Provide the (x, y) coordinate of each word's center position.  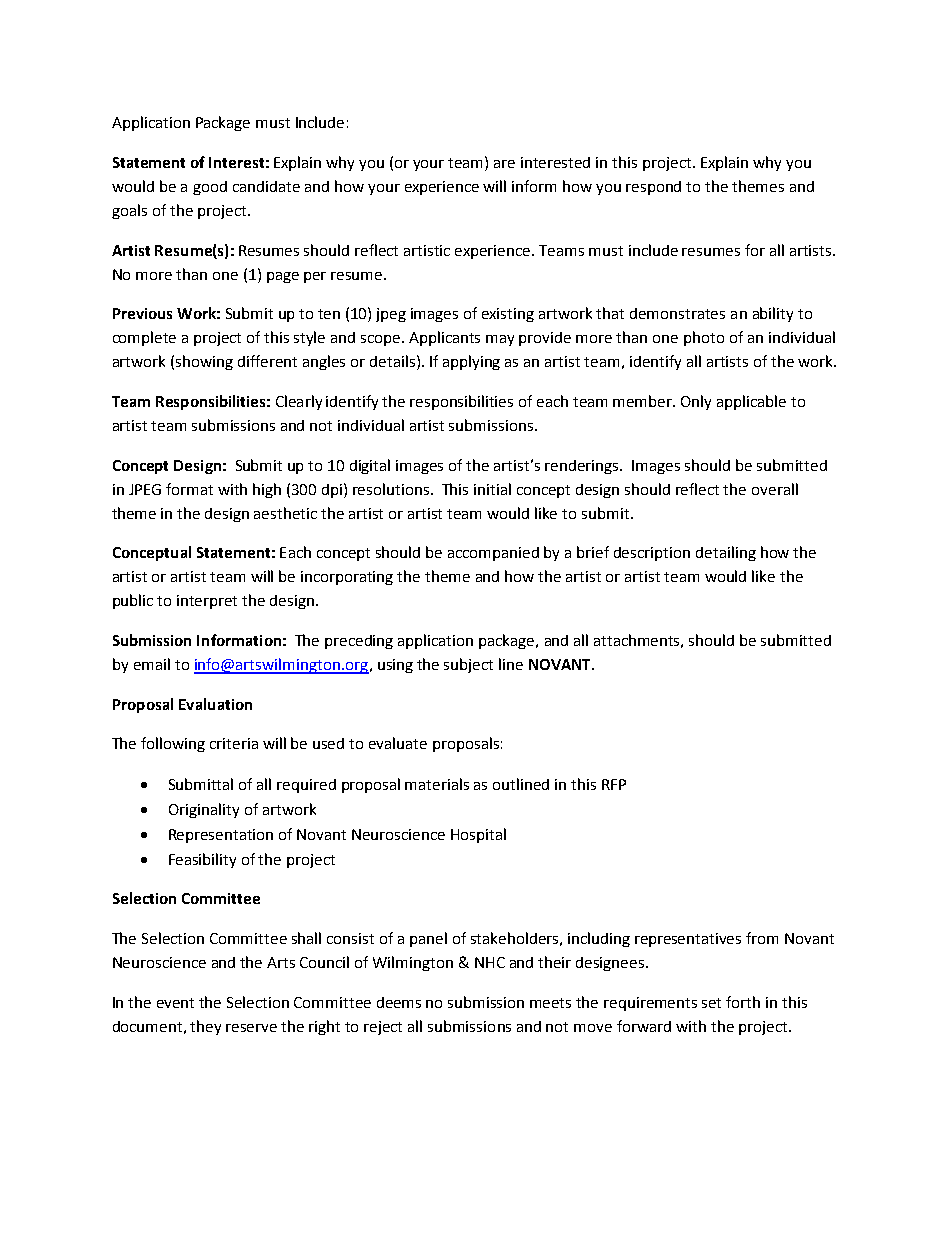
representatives (688, 940)
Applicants (444, 338)
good (210, 188)
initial (492, 489)
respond (653, 188)
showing (204, 362)
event (175, 1003)
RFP (614, 784)
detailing (726, 553)
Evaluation (215, 704)
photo (704, 338)
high (267, 490)
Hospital (478, 835)
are (504, 164)
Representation (221, 836)
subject (468, 665)
